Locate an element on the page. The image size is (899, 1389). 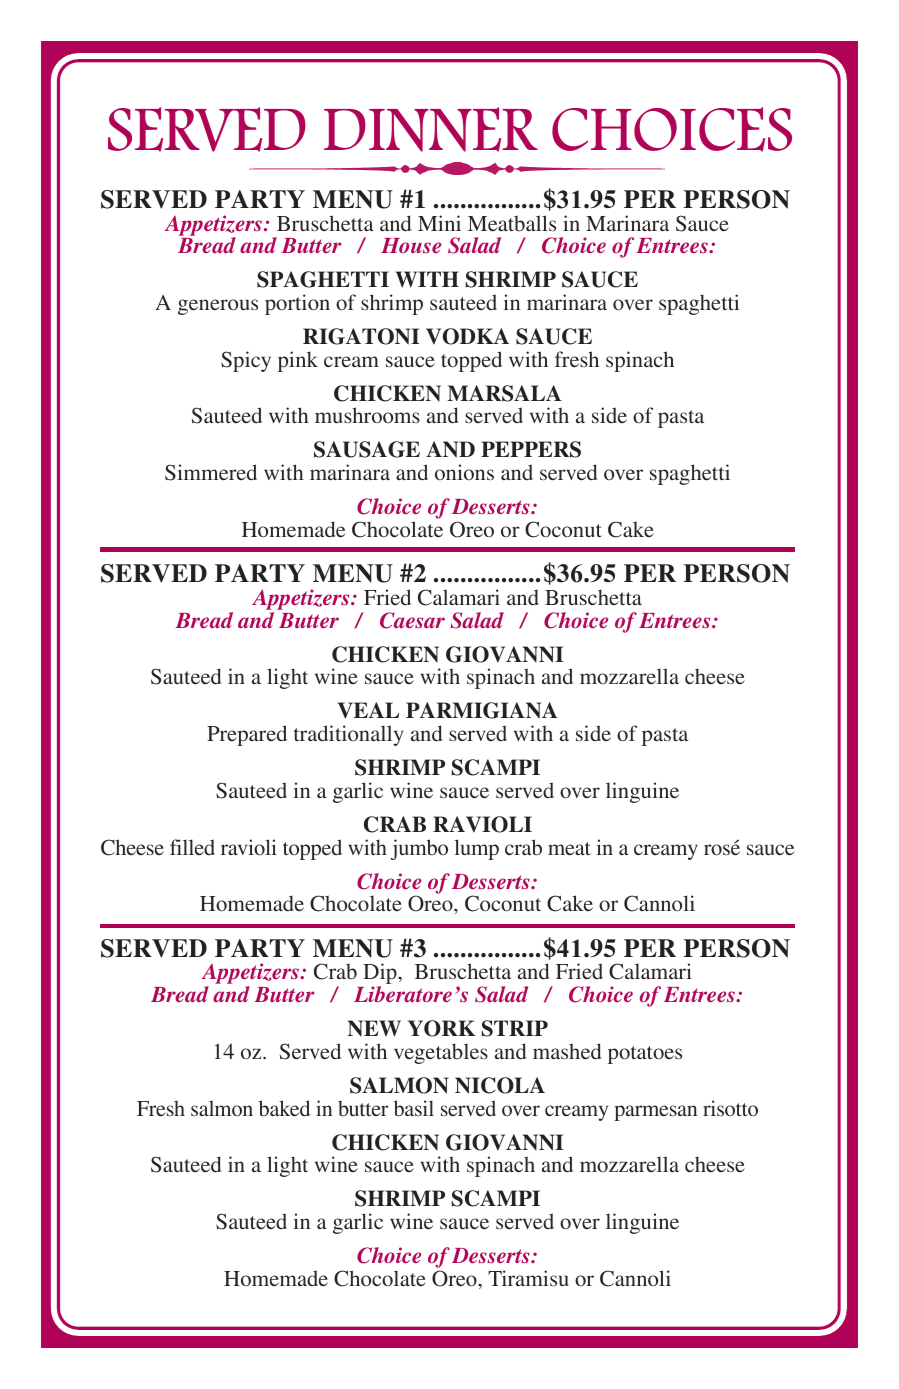
jumbo is located at coordinates (419, 849).
